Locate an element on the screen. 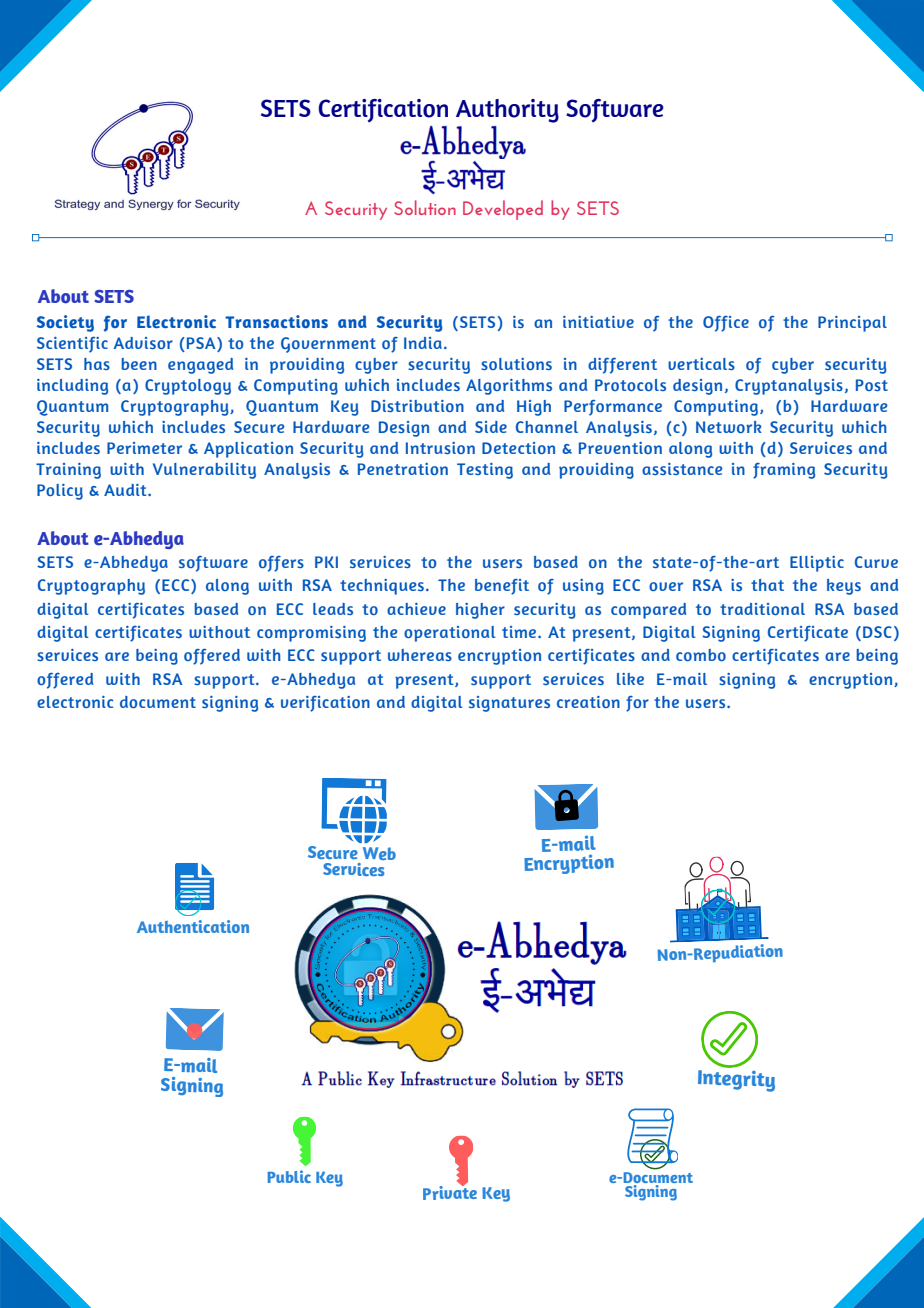 The width and height of the screenshot is (924, 1308). Certification is located at coordinates (383, 110).
